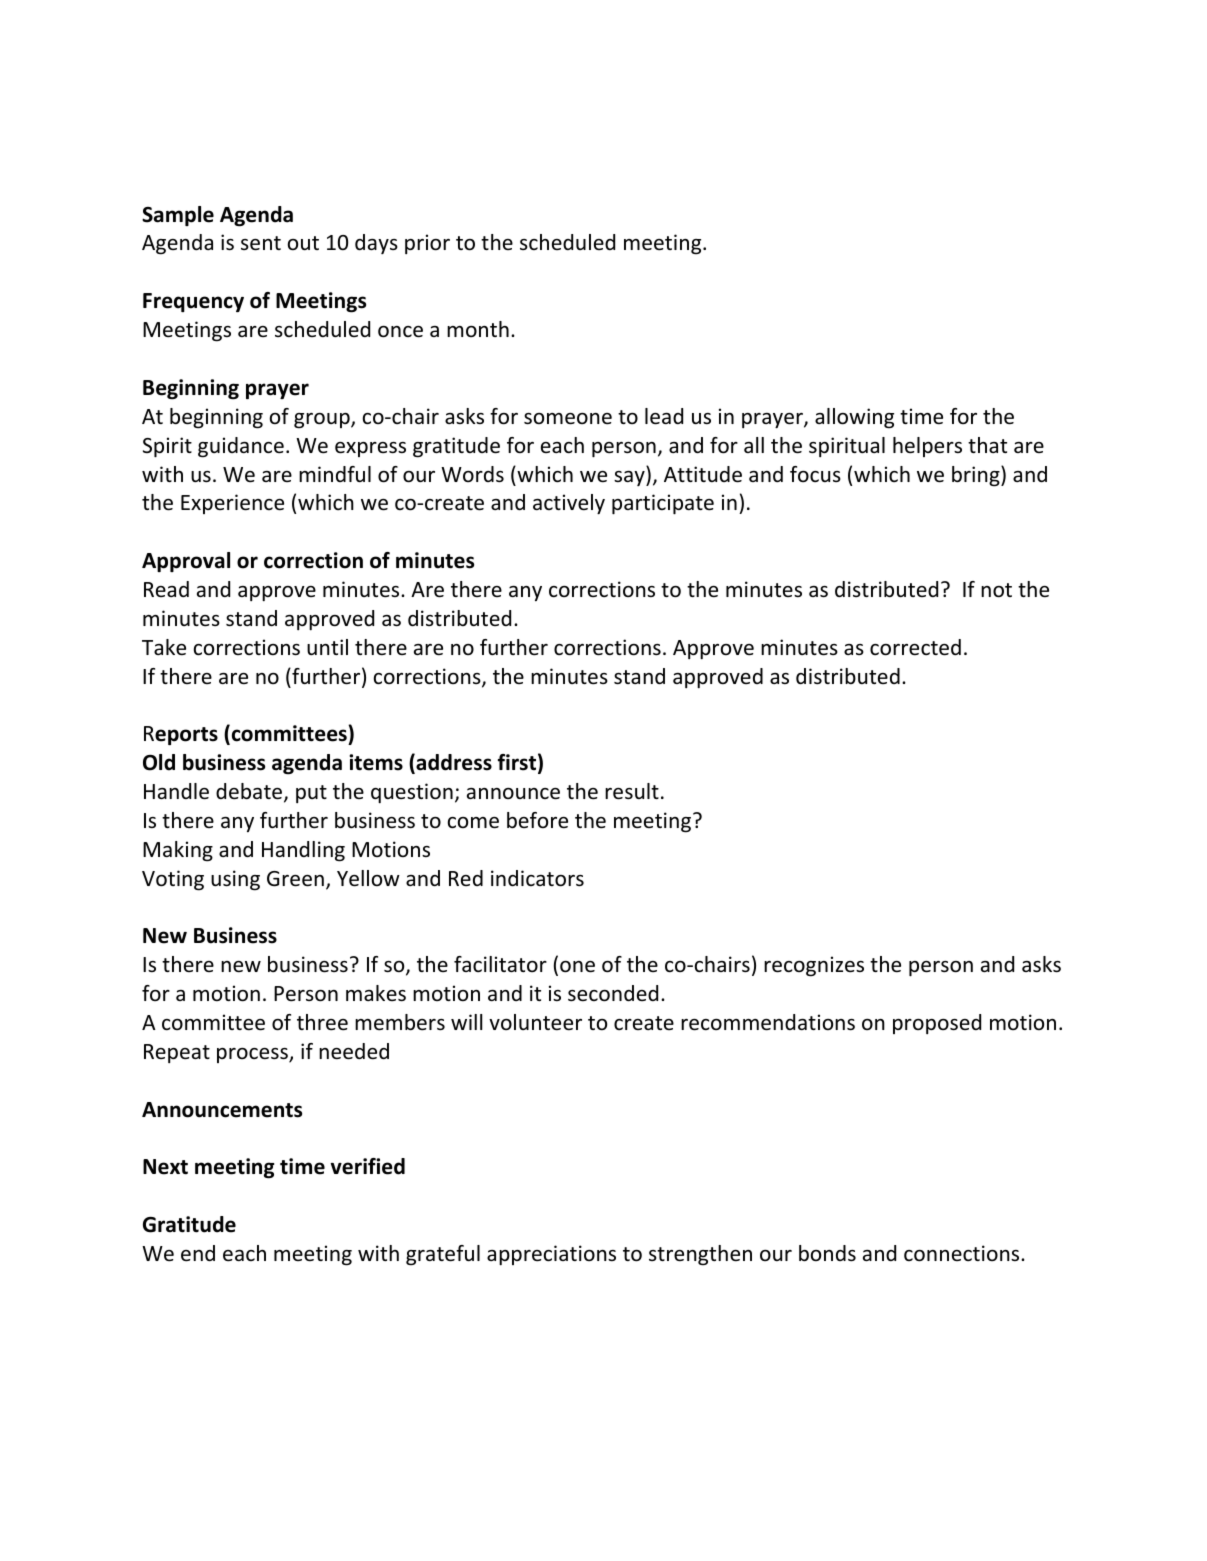 The width and height of the screenshot is (1207, 1561). What do you see at coordinates (261, 243) in the screenshot?
I see `sent` at bounding box center [261, 243].
